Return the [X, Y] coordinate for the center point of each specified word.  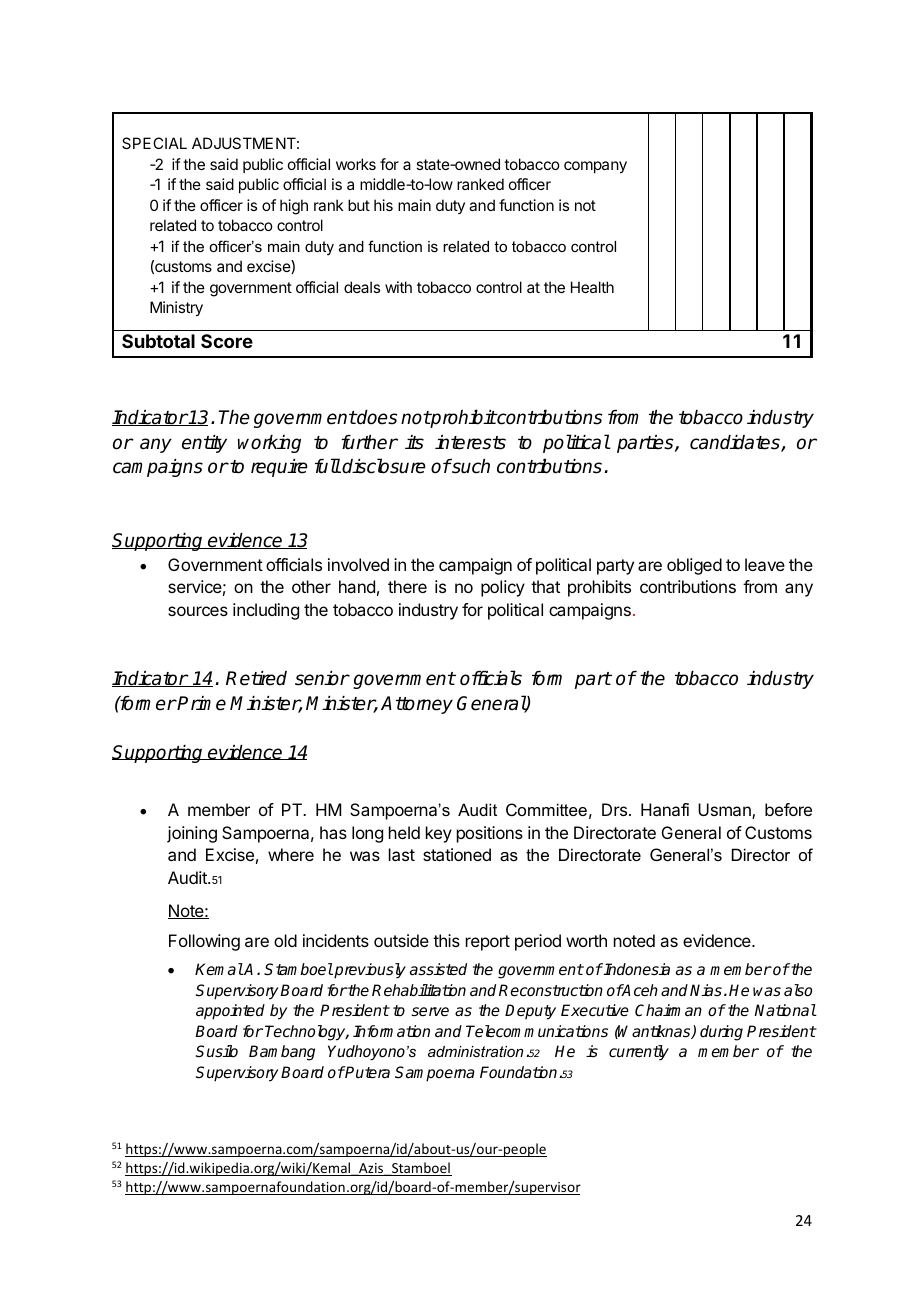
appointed [230, 1012]
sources [198, 611]
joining [192, 834]
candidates [736, 443]
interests [470, 442]
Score [227, 341]
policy [503, 588]
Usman [725, 811]
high [294, 207]
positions [490, 834]
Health [592, 287]
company [595, 167]
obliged [694, 566]
